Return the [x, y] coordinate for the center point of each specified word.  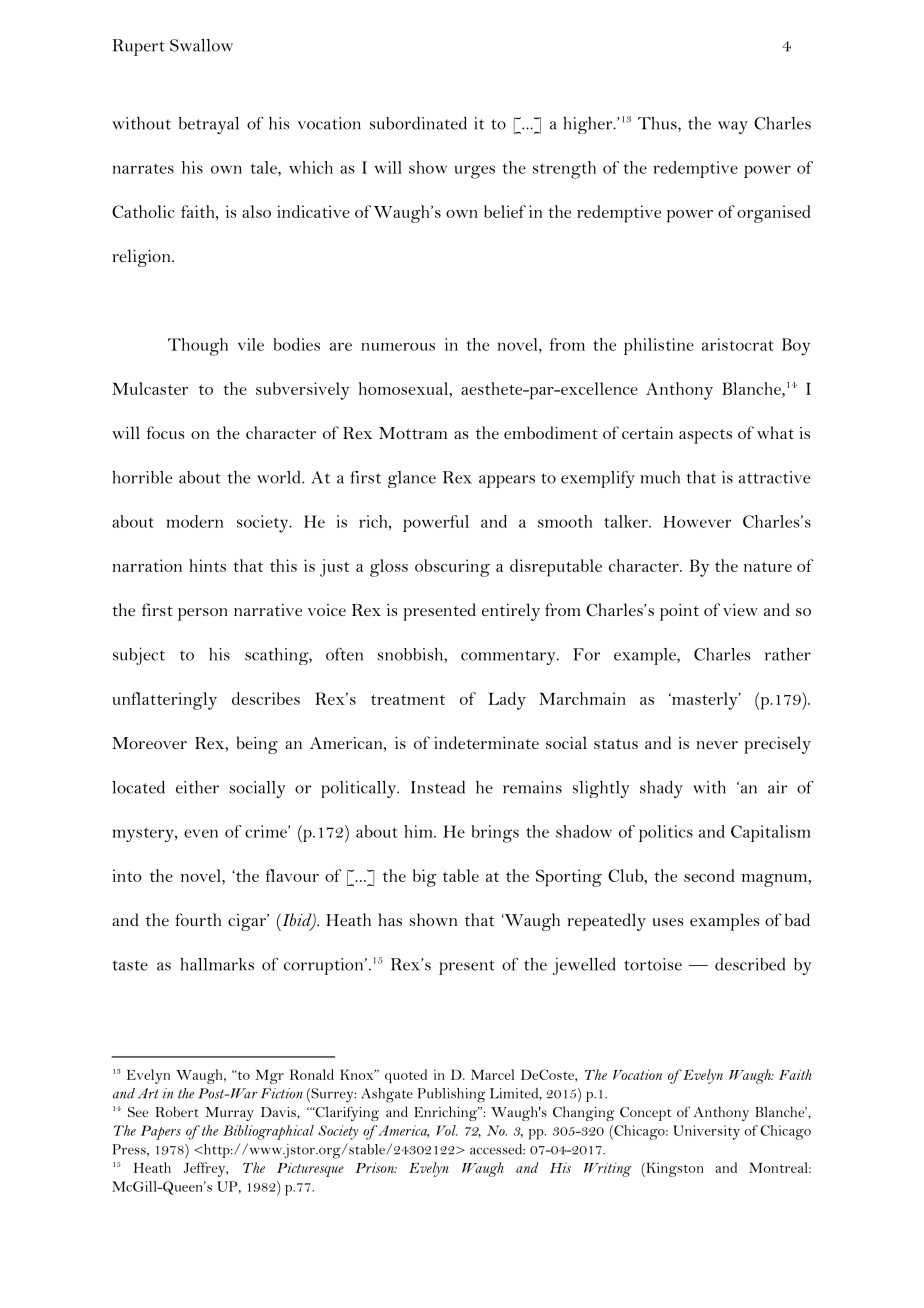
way [733, 127]
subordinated [418, 123]
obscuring [452, 568]
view [740, 610]
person [203, 614]
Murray [230, 1114]
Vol [446, 1130]
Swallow [201, 45]
